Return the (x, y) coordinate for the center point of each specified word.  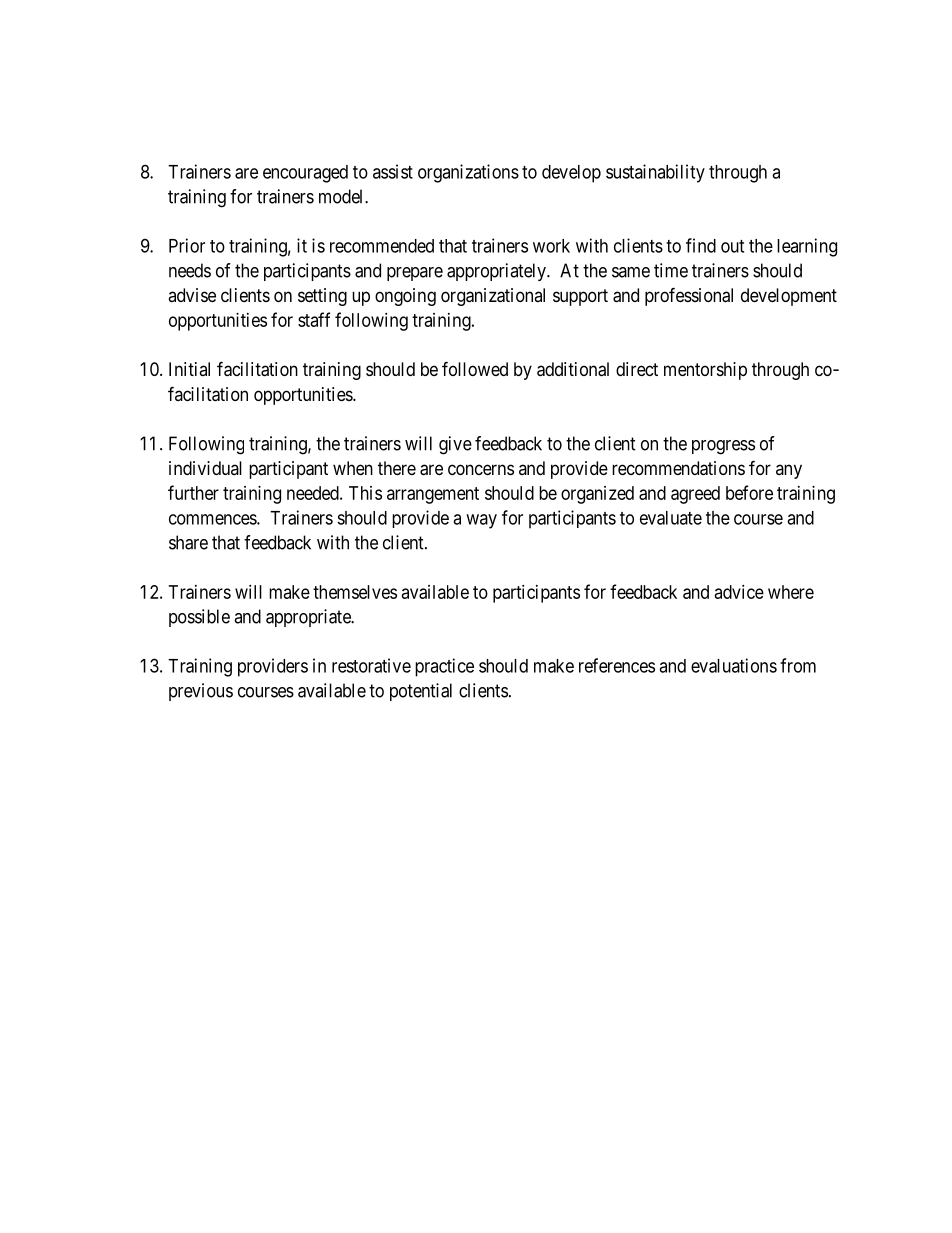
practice (444, 667)
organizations (468, 173)
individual (205, 468)
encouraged (305, 174)
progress (723, 447)
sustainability (655, 173)
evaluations (734, 665)
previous (201, 692)
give (455, 445)
